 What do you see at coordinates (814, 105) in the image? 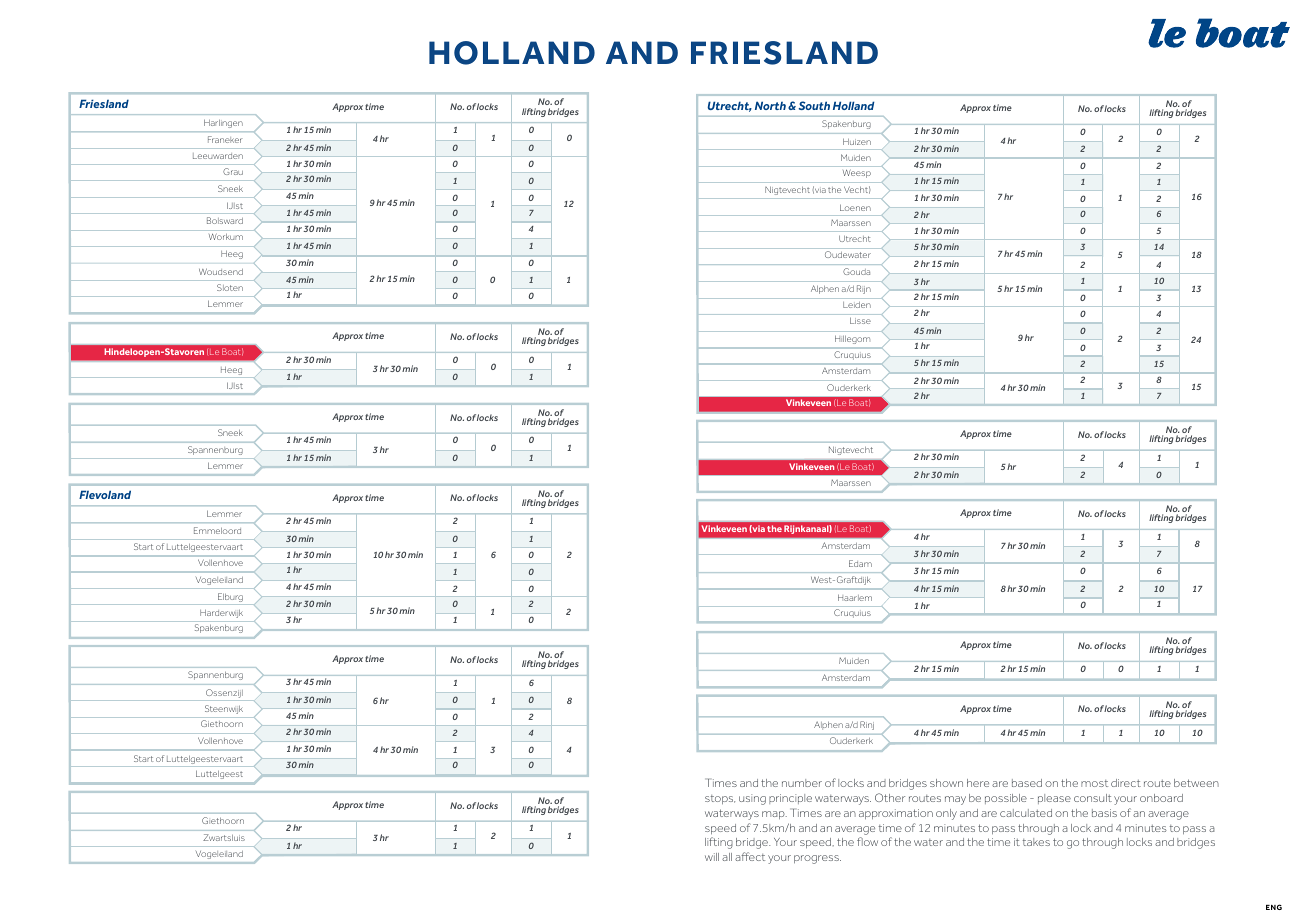
I see `South` at bounding box center [814, 105].
